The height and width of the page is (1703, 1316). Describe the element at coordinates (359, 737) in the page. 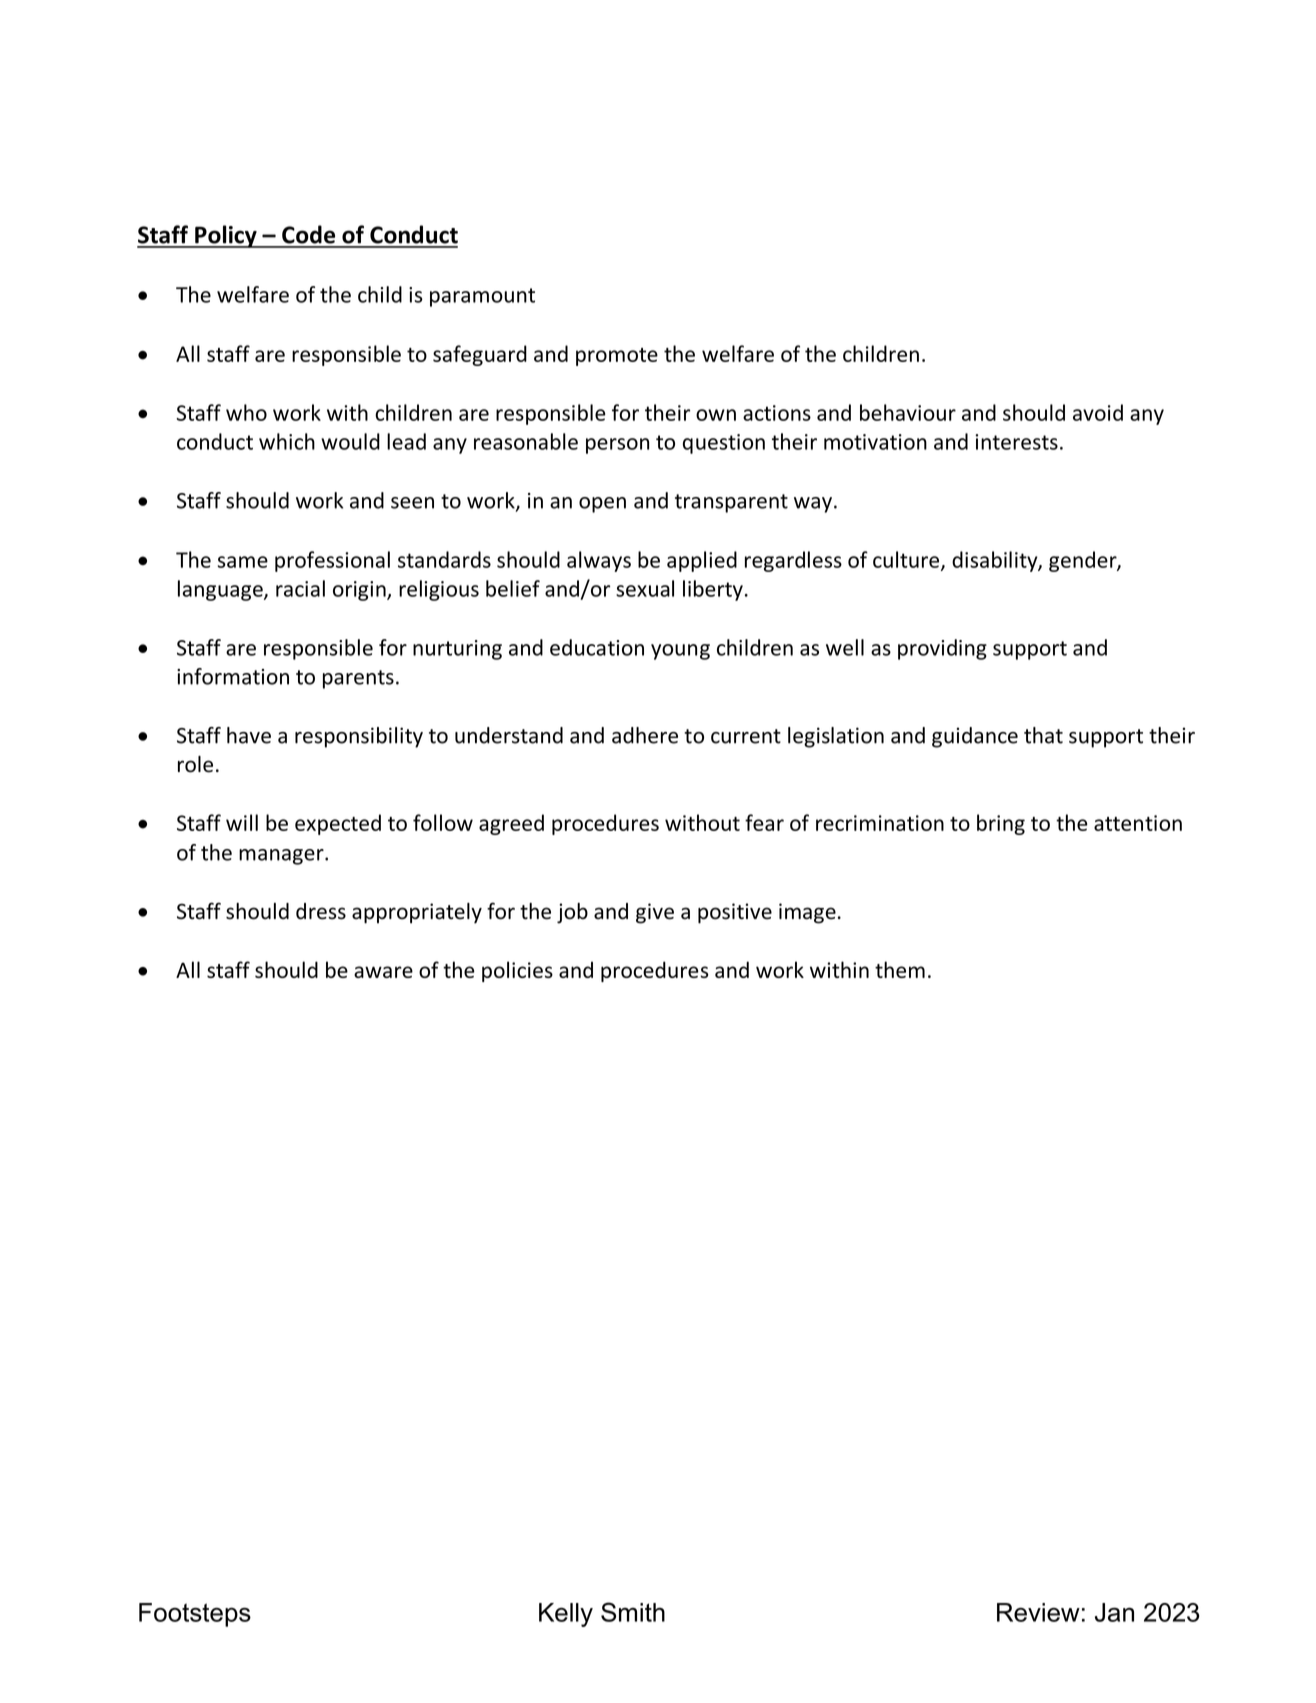

I see `responsibility` at that location.
